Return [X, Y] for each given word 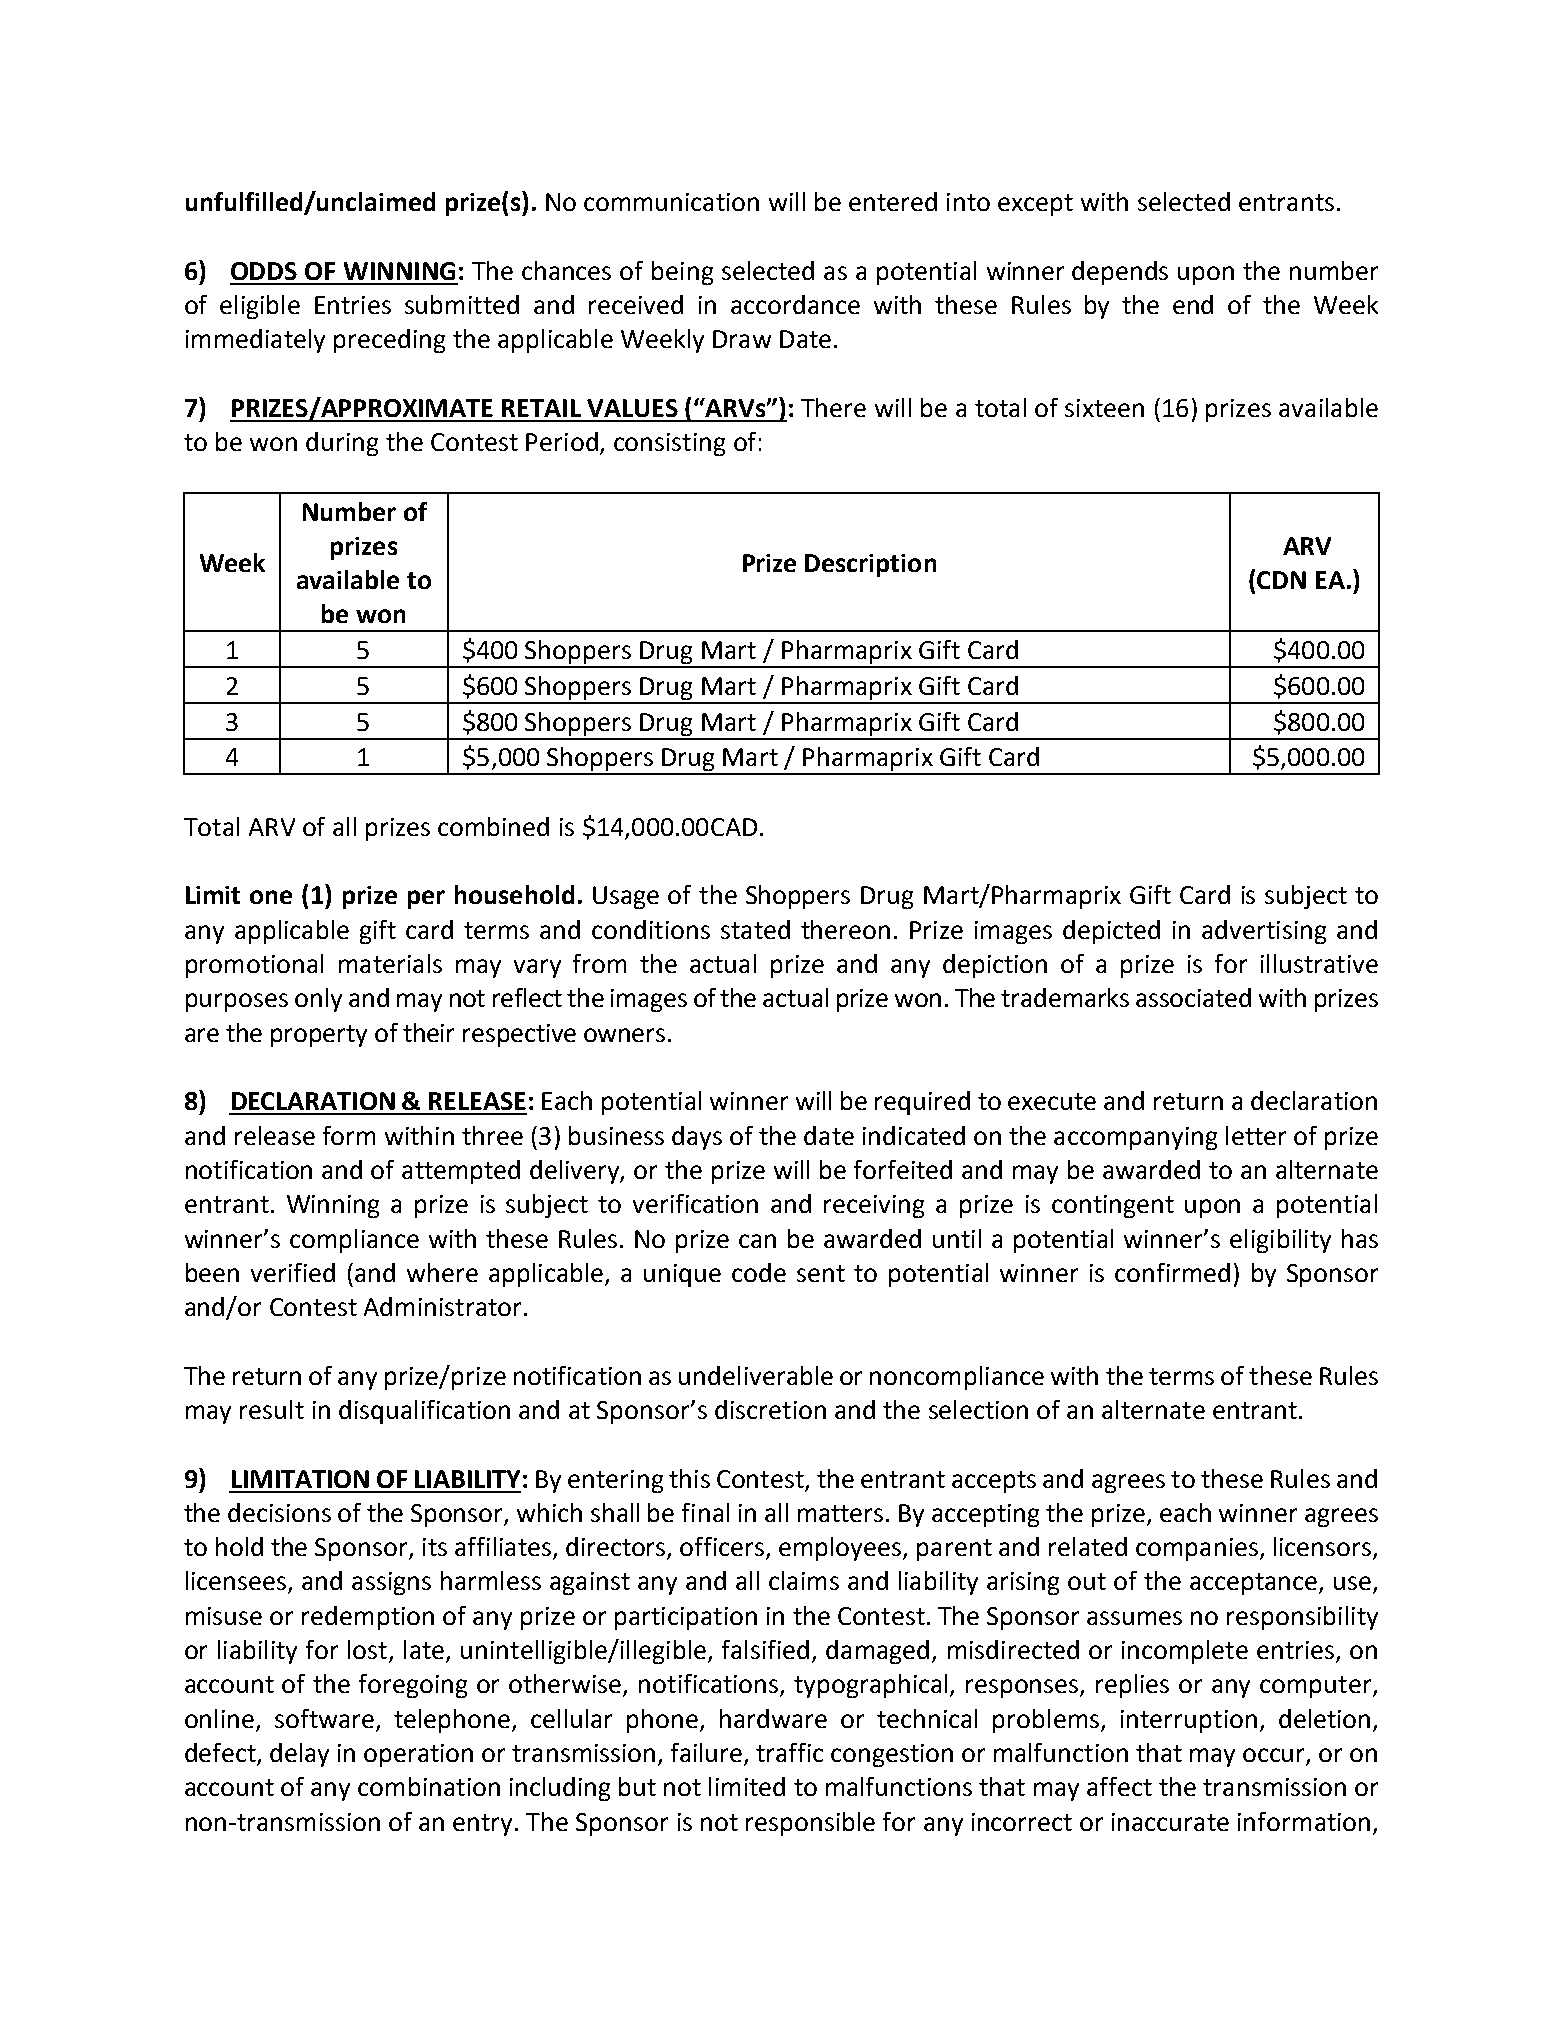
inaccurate [1170, 1822]
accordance [795, 304]
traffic [789, 1752]
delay [299, 1755]
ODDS [264, 271]
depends [1120, 273]
